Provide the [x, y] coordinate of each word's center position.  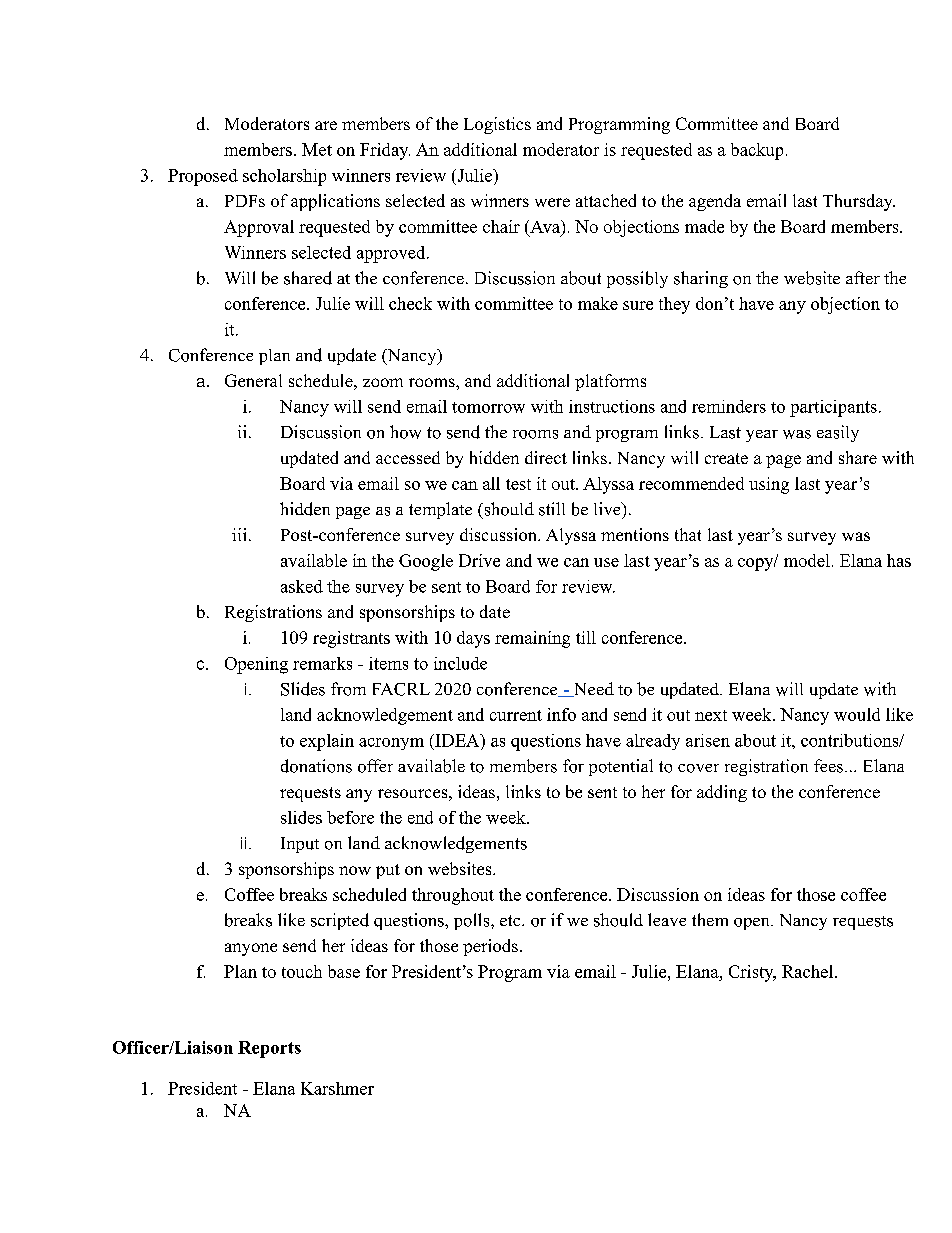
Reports [269, 1049]
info [561, 714]
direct [546, 457]
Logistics [497, 125]
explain [327, 742]
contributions [850, 740]
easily [838, 433]
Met [317, 149]
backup [757, 151]
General [253, 380]
